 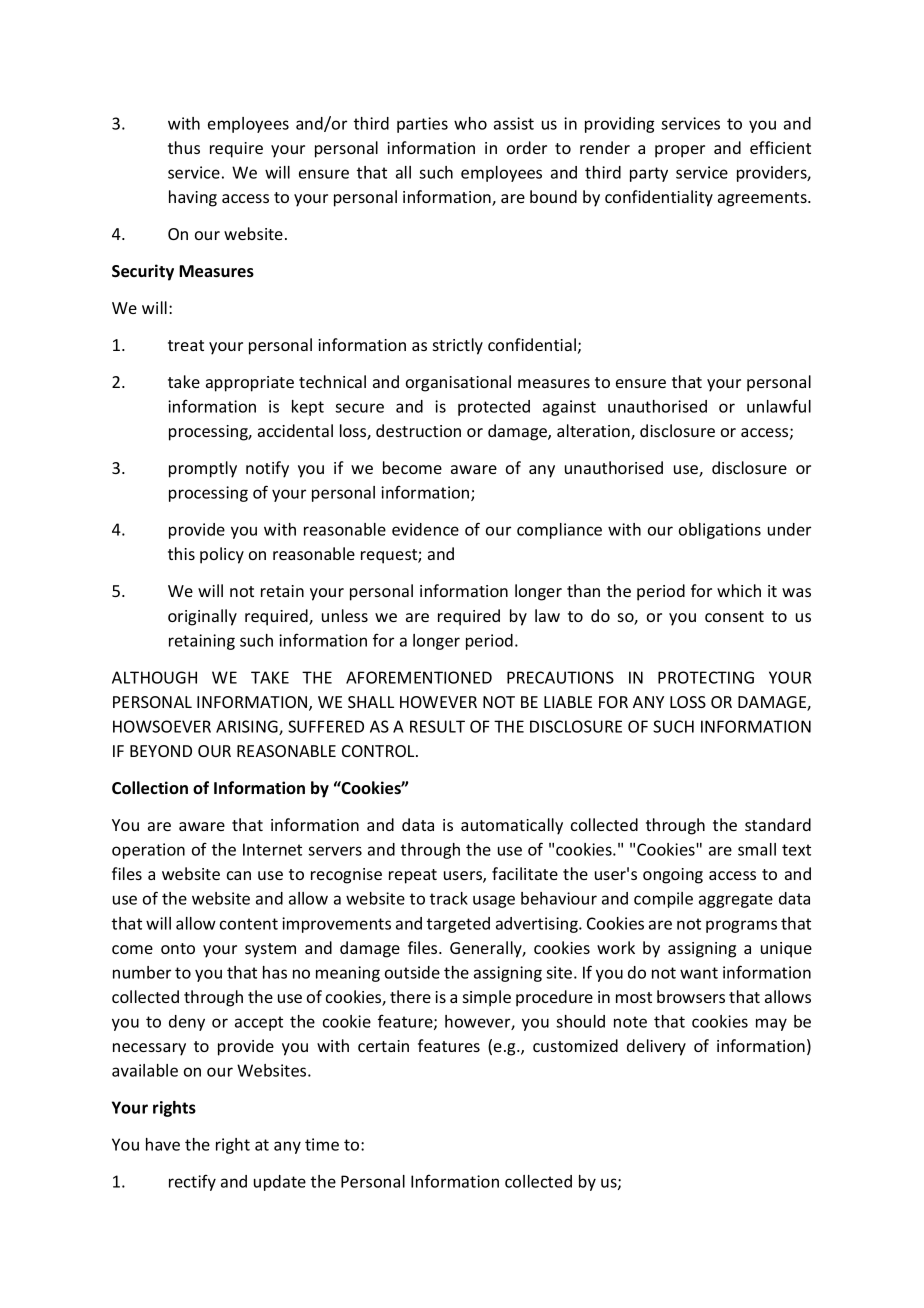 What do you see at coordinates (449, 898) in the image?
I see `track` at bounding box center [449, 898].
